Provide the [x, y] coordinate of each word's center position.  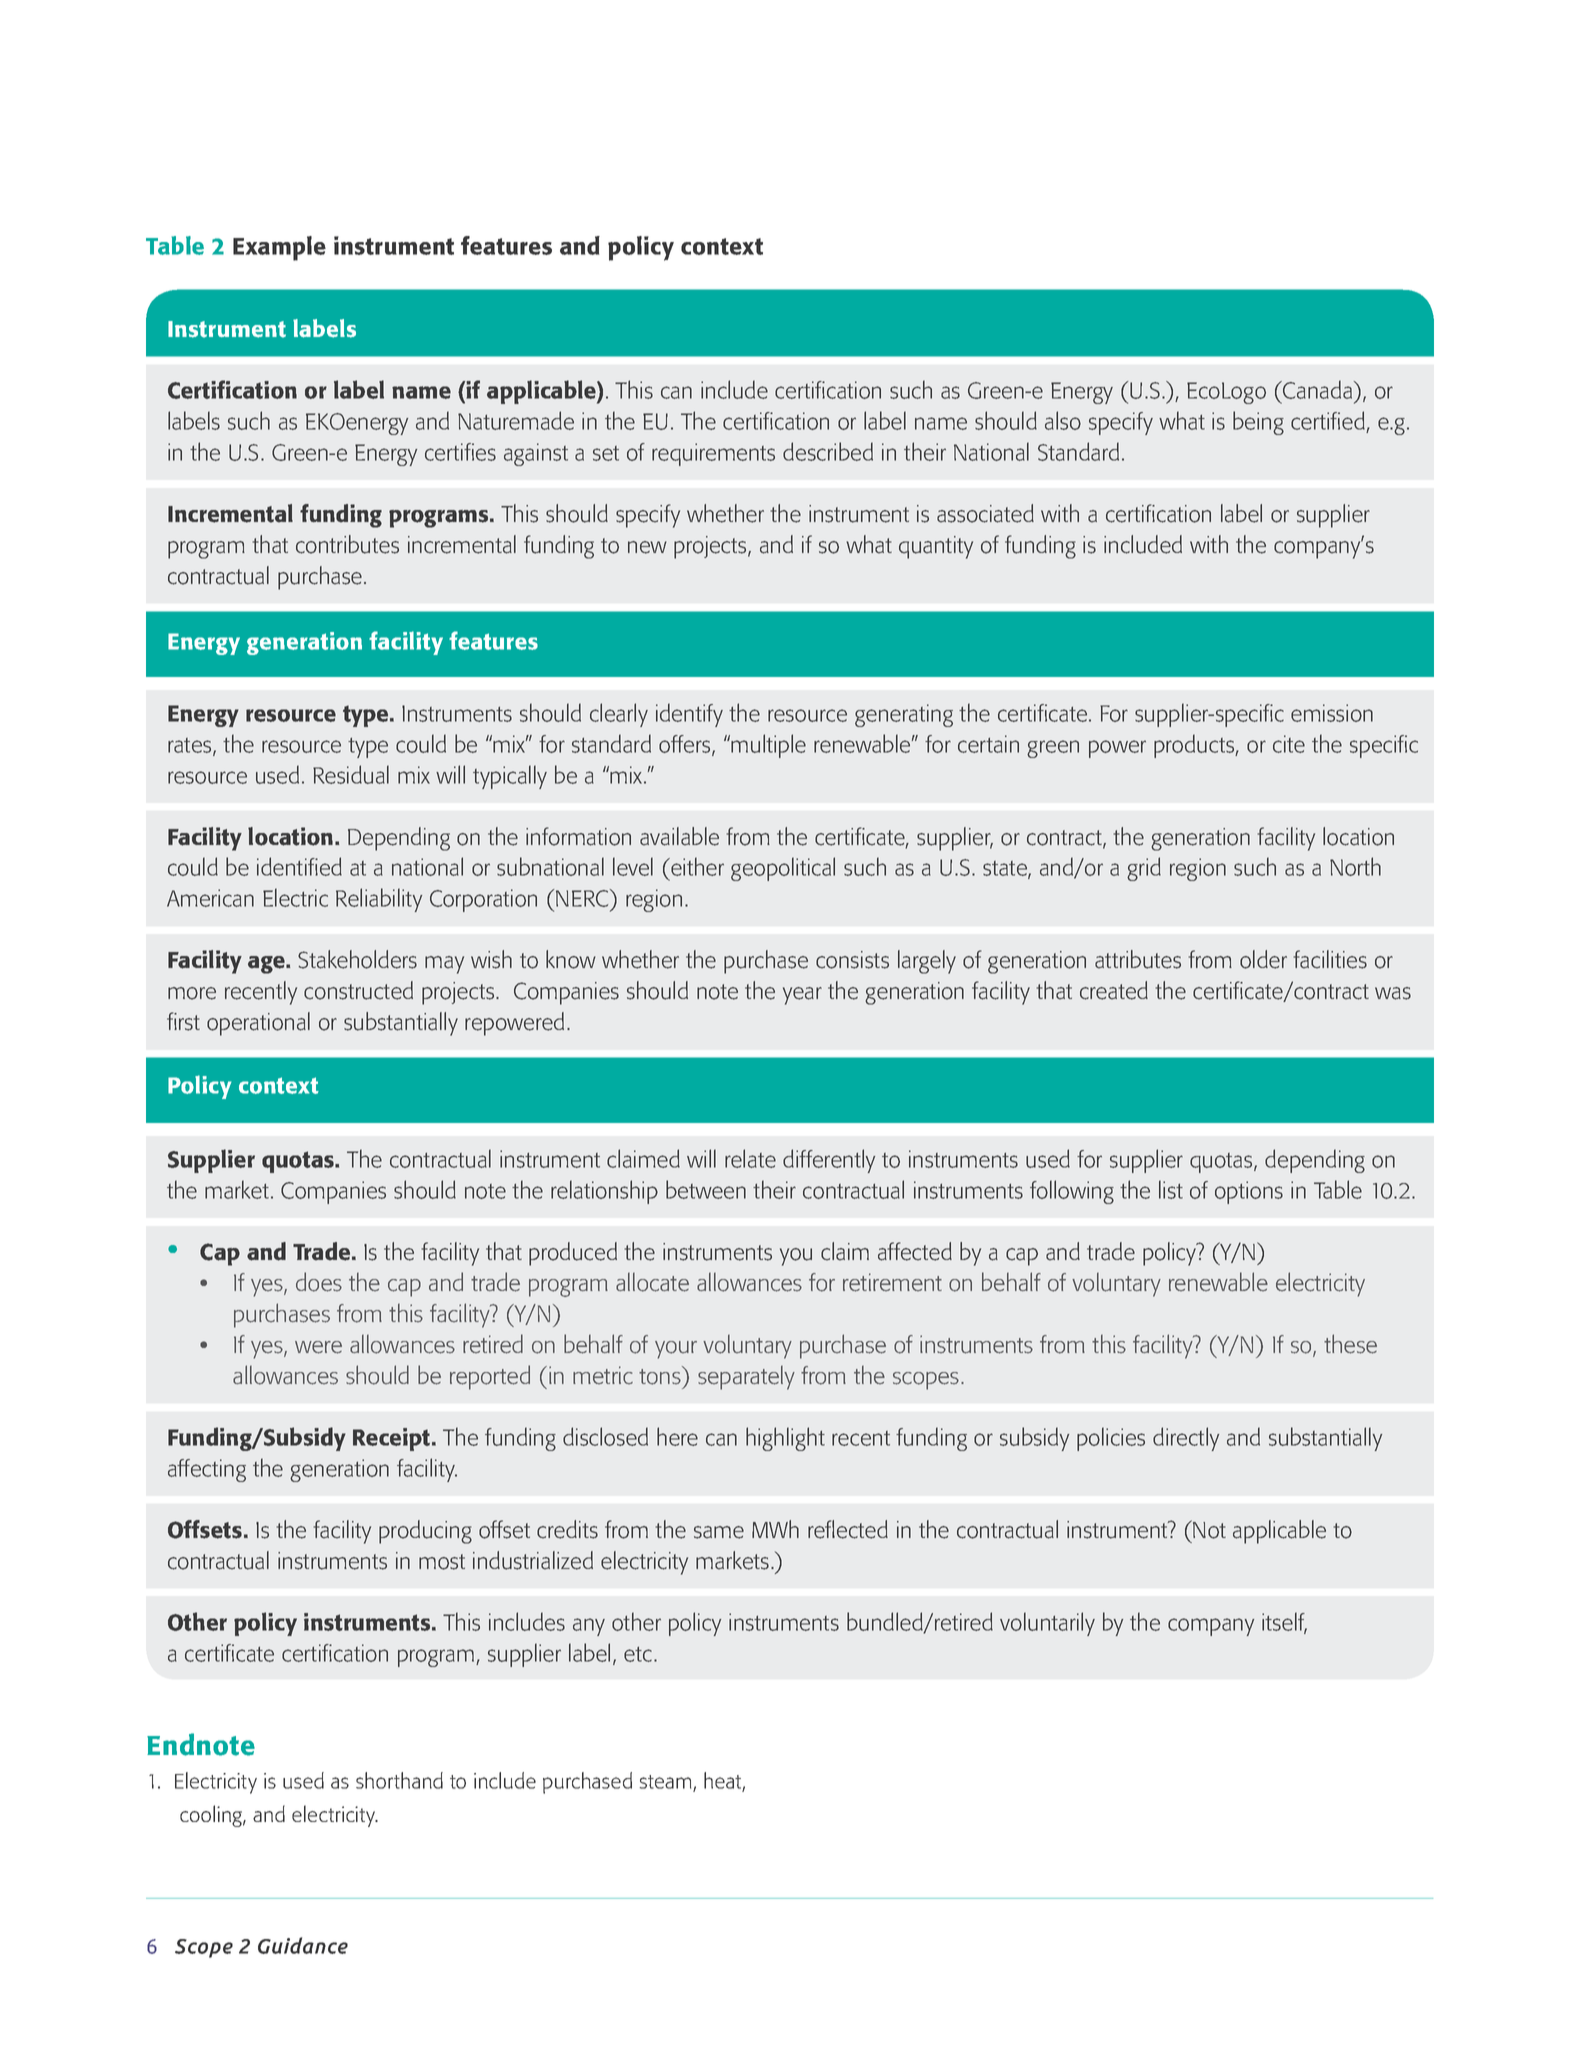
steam [666, 1783]
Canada [1316, 389]
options [1249, 1192]
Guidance [303, 1945]
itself [1284, 1622]
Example [279, 248]
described [828, 451]
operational [258, 1024]
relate [750, 1158]
